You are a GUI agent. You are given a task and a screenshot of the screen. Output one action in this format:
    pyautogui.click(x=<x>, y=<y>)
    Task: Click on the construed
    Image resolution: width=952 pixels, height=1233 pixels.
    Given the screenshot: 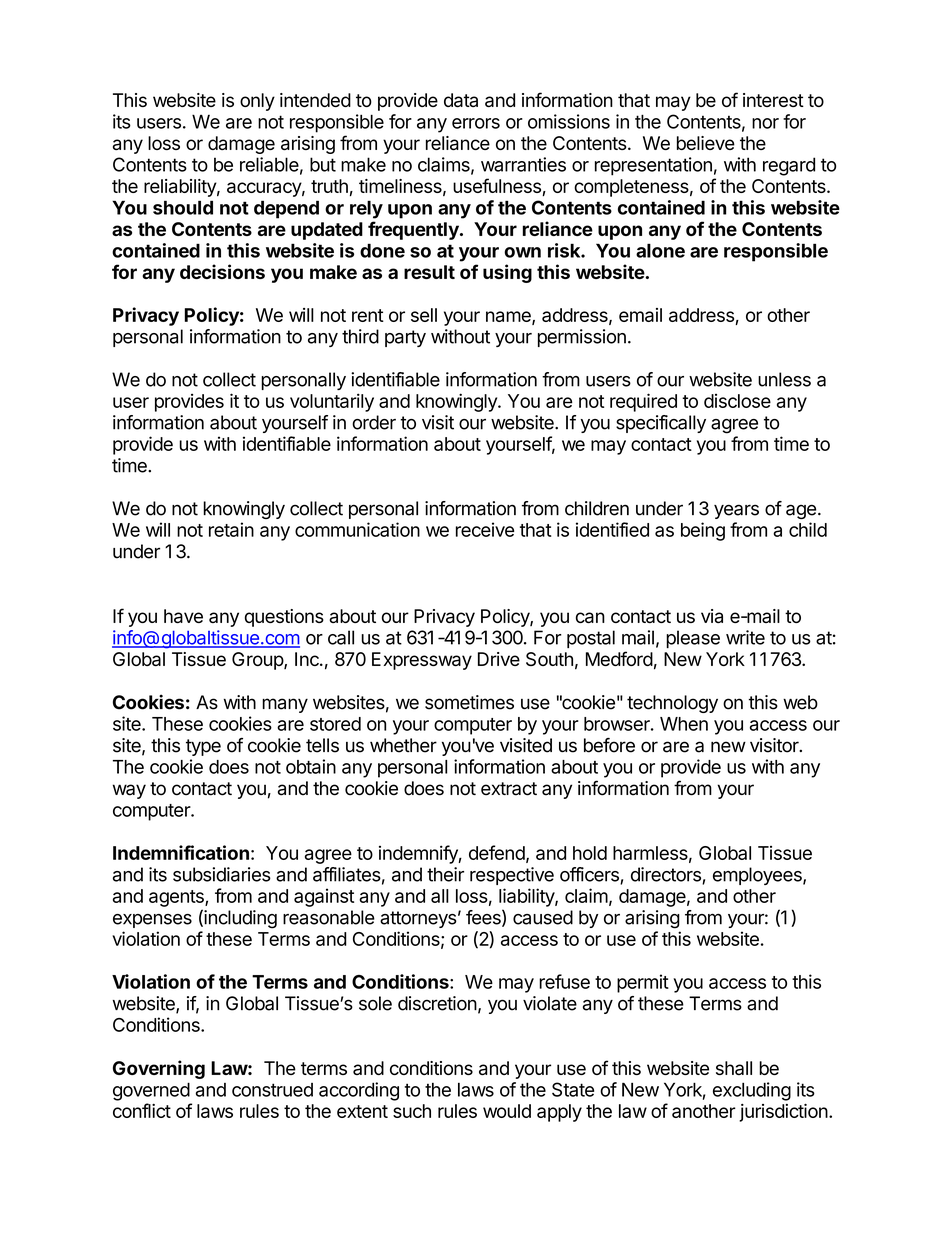 What is the action you would take?
    pyautogui.click(x=272, y=1090)
